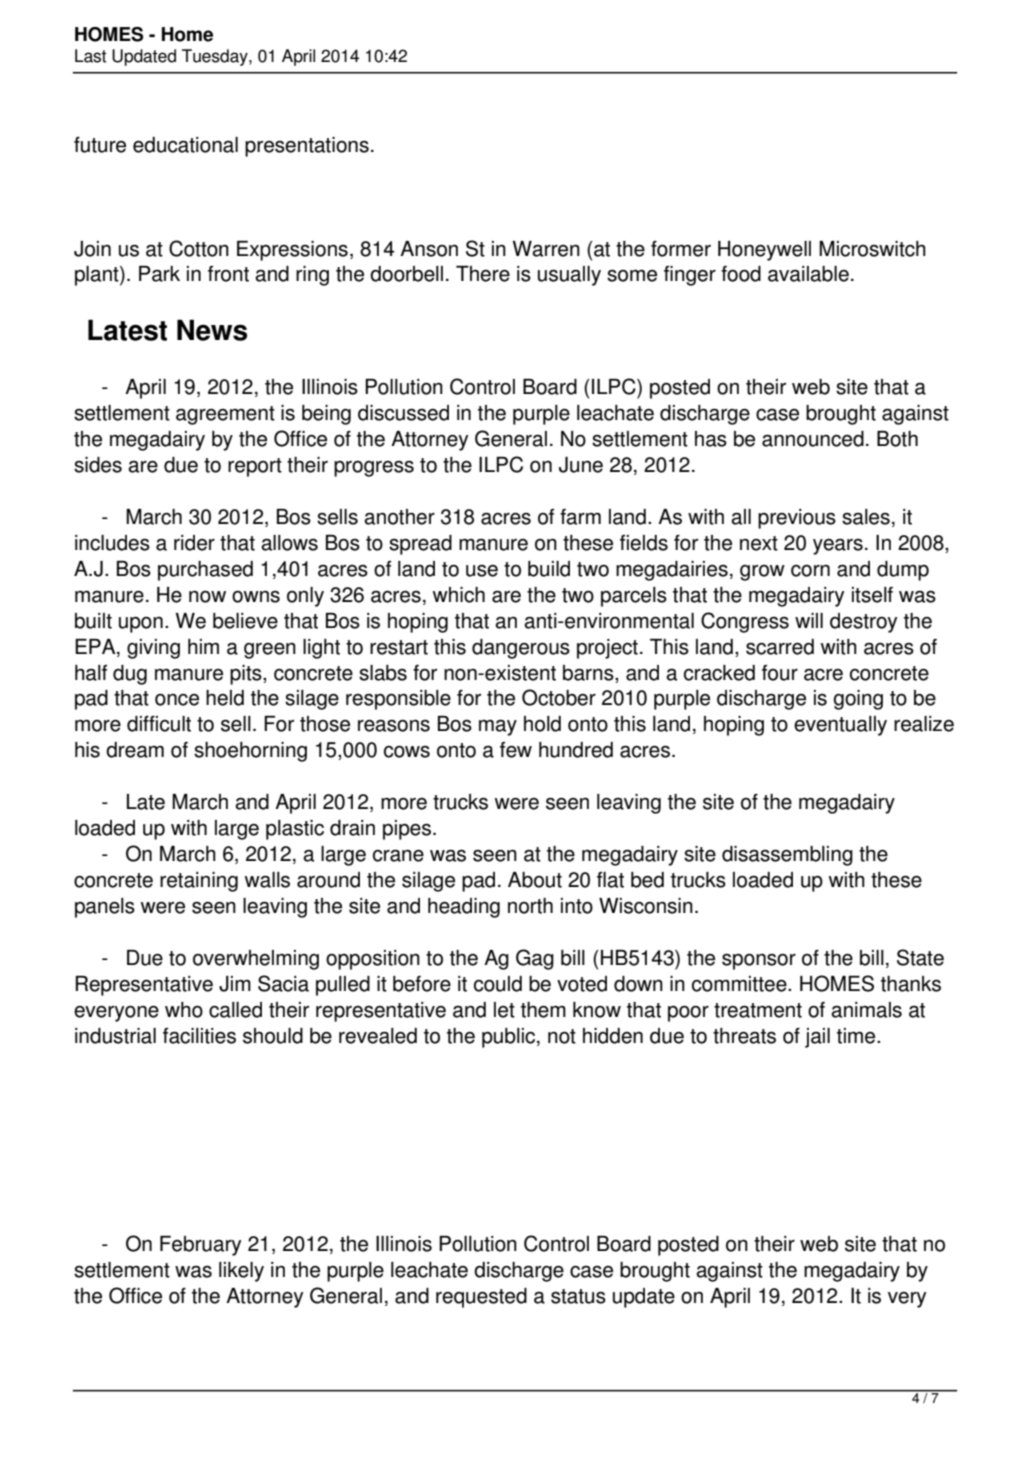 The height and width of the image is (1457, 1030). Describe the element at coordinates (481, 1298) in the image. I see `requested` at that location.
